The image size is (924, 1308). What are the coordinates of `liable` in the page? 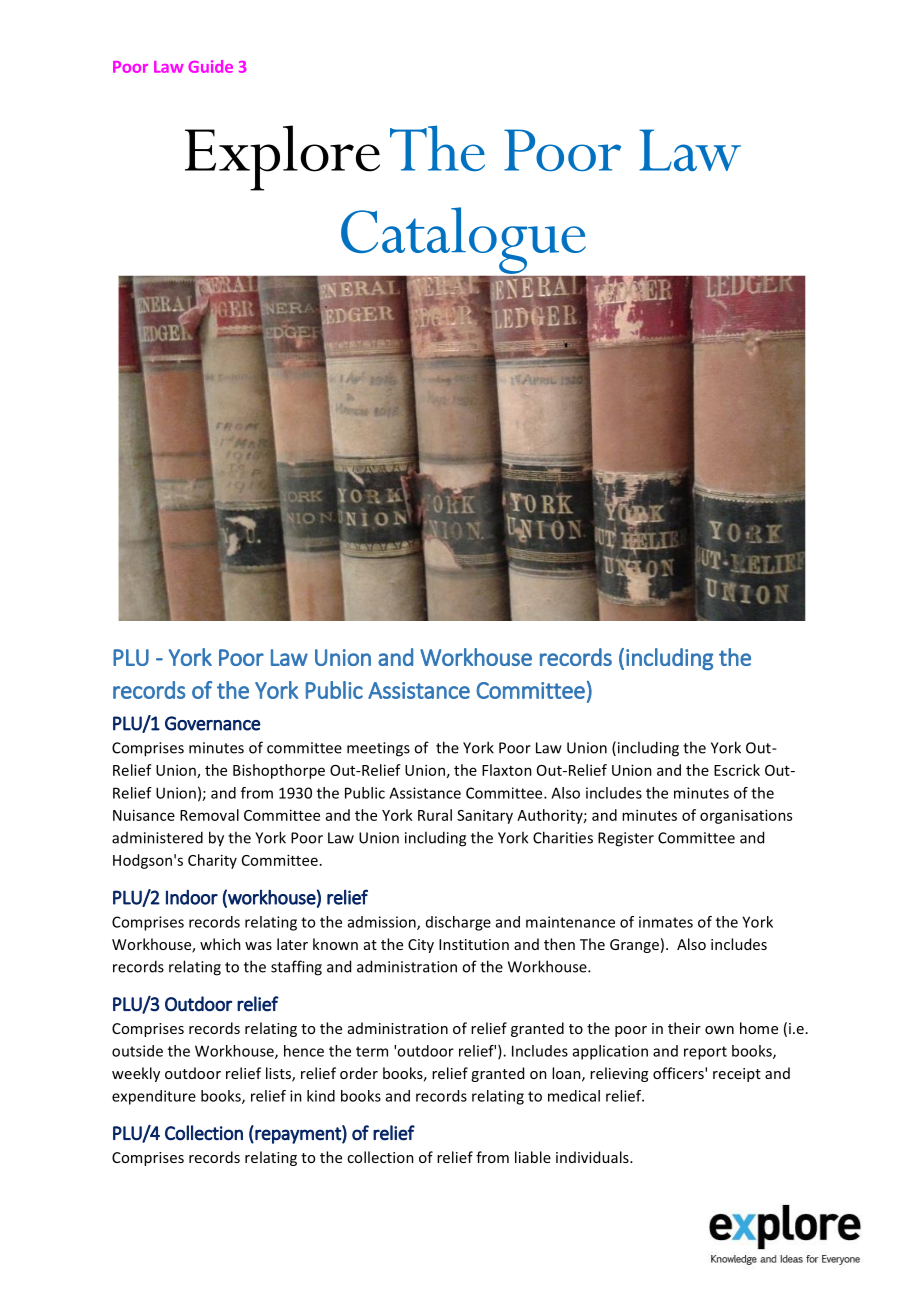 It's located at (533, 1157).
